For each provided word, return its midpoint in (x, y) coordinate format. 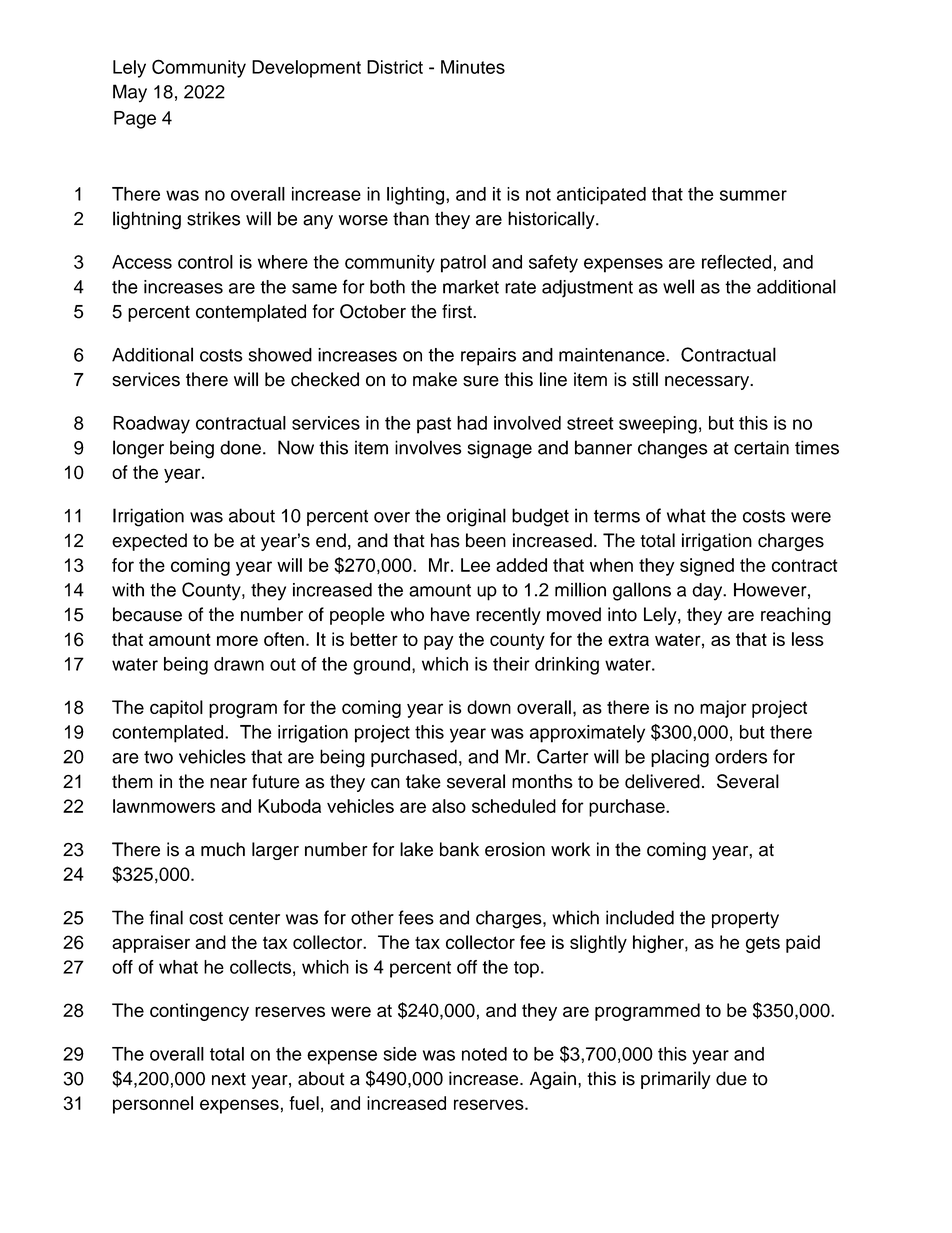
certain (761, 447)
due (731, 1078)
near (228, 783)
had (472, 423)
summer (753, 195)
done (240, 447)
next (229, 1079)
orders (741, 756)
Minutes (473, 67)
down (489, 707)
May (130, 93)
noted (484, 1054)
